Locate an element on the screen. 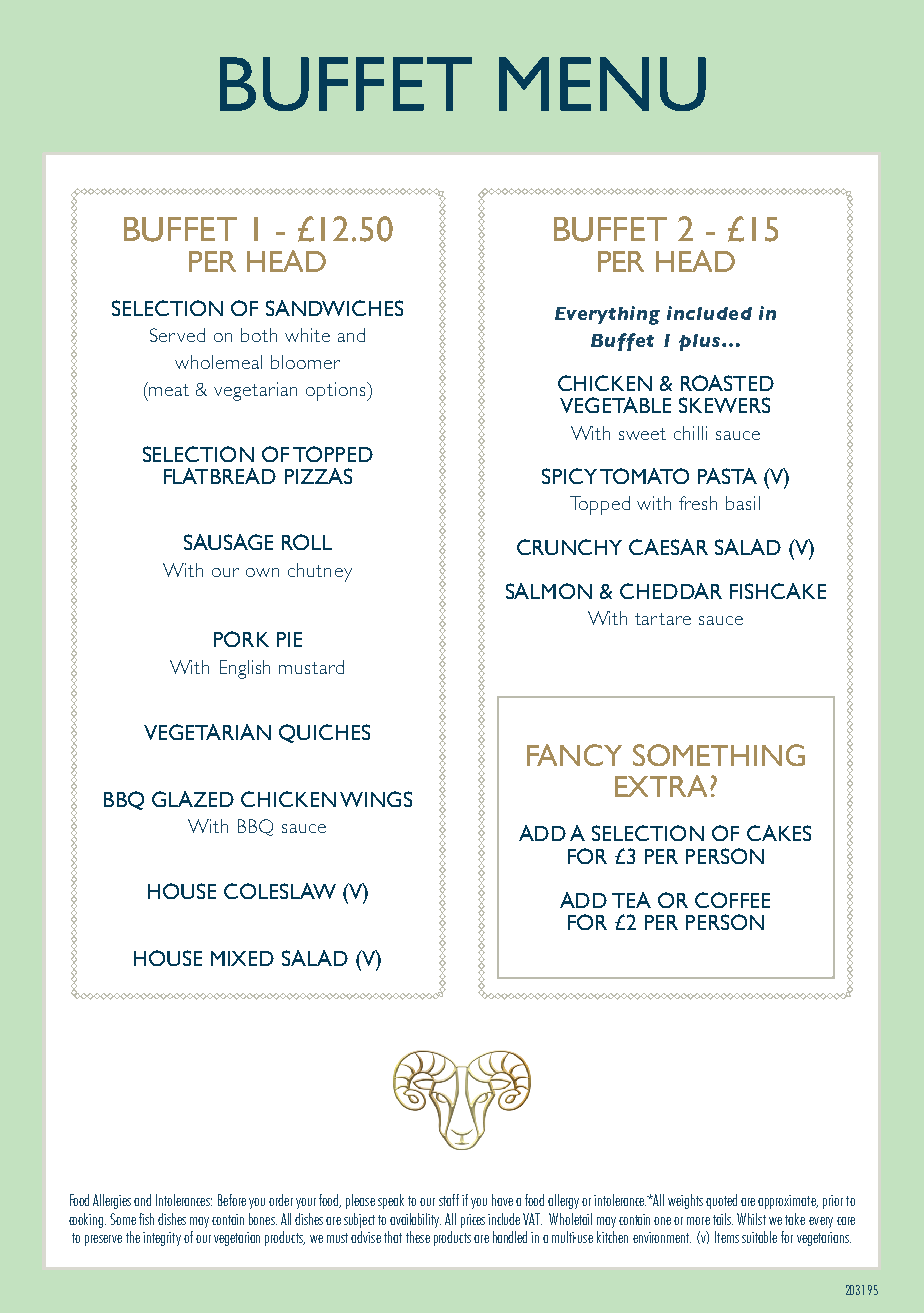 This screenshot has width=924, height=1313. GLAZED is located at coordinates (193, 799).
